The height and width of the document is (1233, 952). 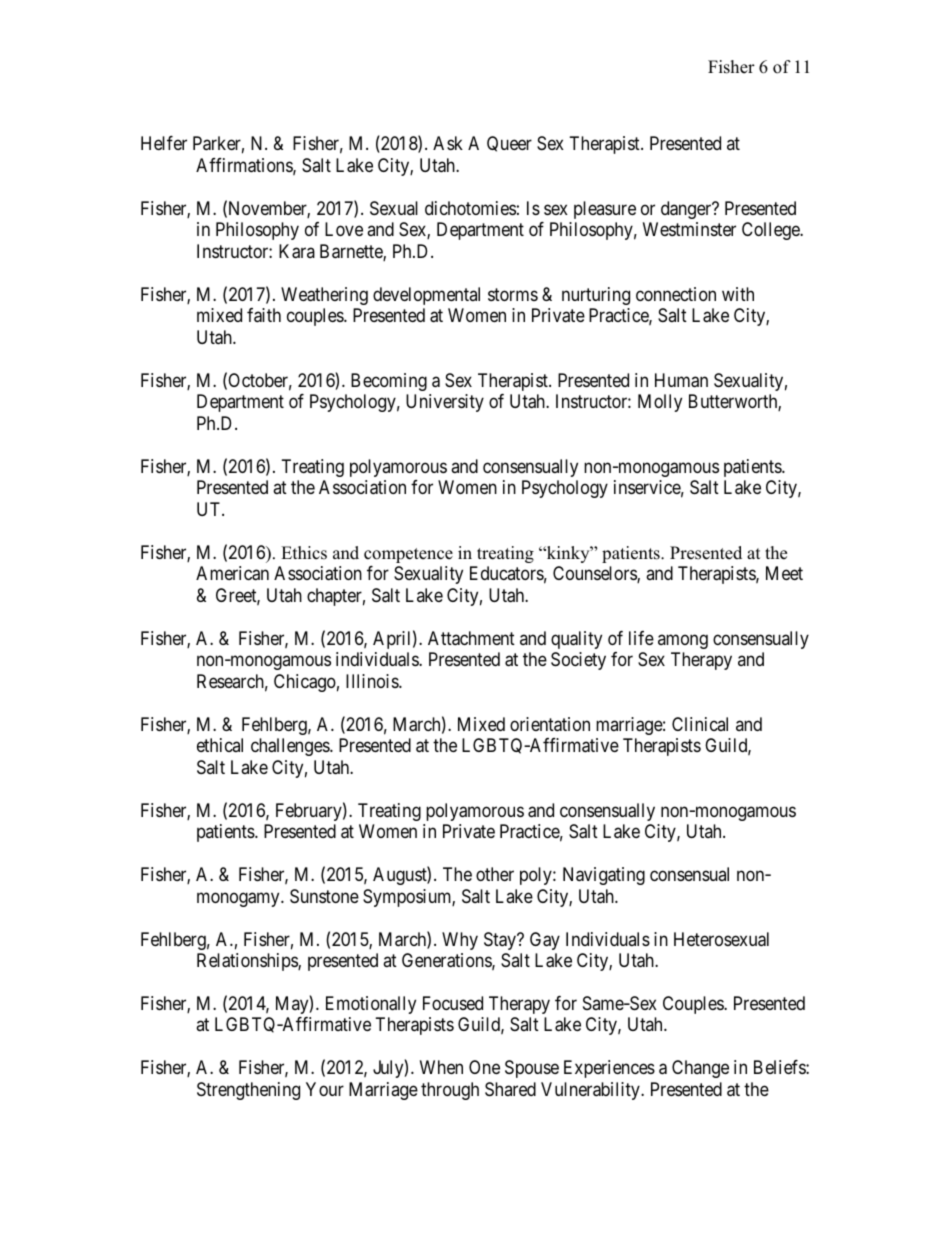 I want to click on Helfer, so click(x=164, y=143).
